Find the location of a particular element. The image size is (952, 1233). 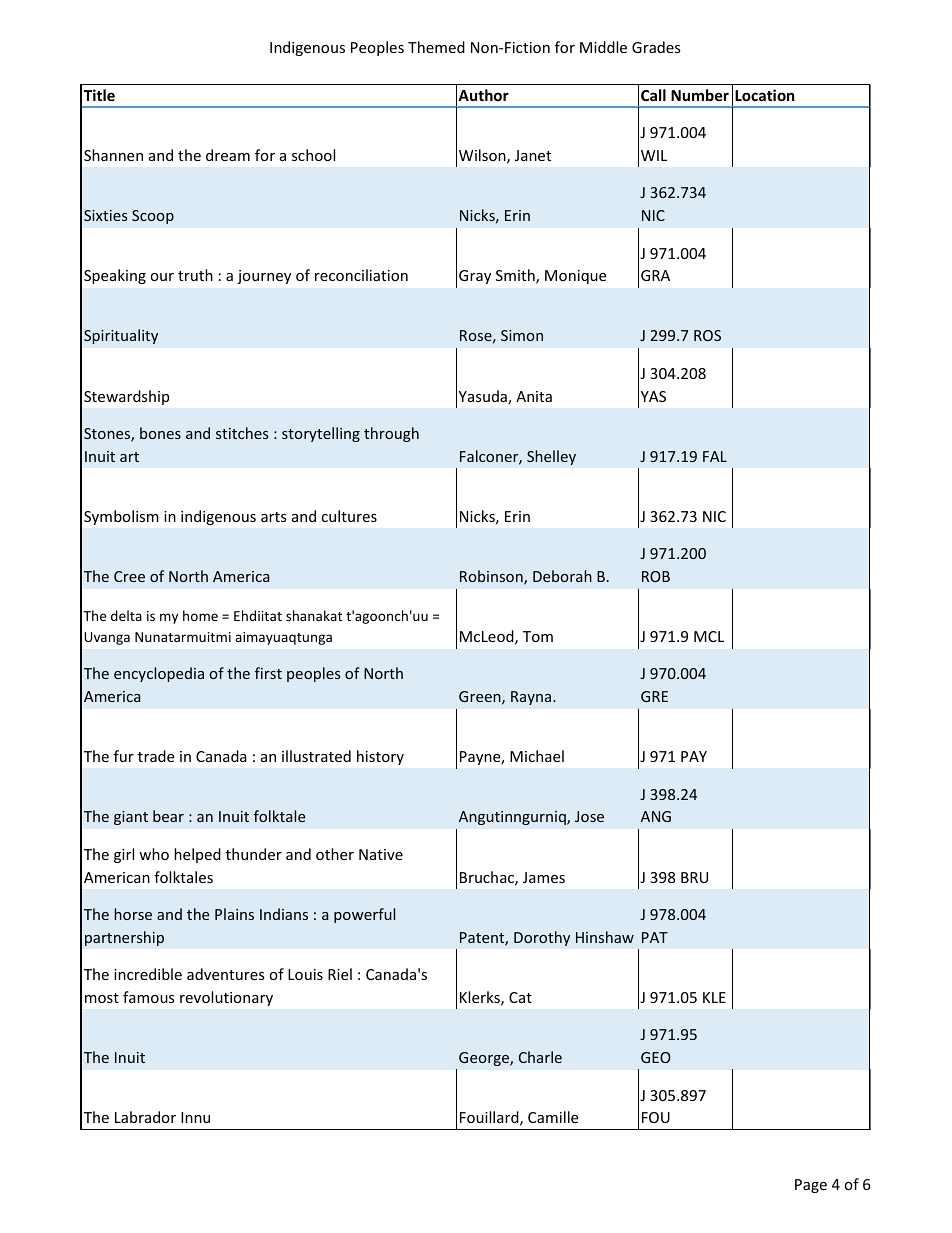

Spirituality is located at coordinates (121, 336).
